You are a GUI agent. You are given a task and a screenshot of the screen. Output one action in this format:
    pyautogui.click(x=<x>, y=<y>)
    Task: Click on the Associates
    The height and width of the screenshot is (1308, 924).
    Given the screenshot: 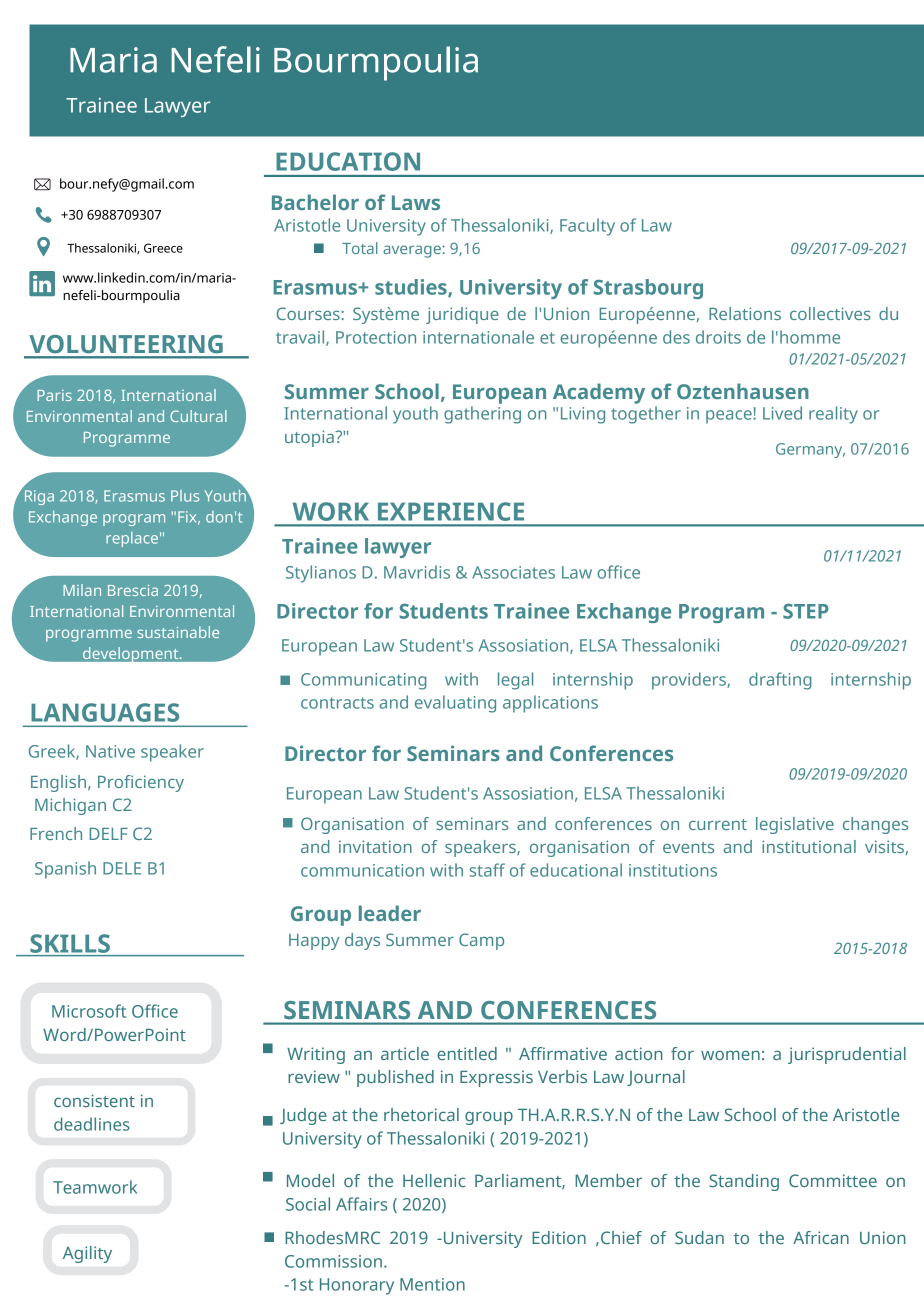 What is the action you would take?
    pyautogui.click(x=513, y=572)
